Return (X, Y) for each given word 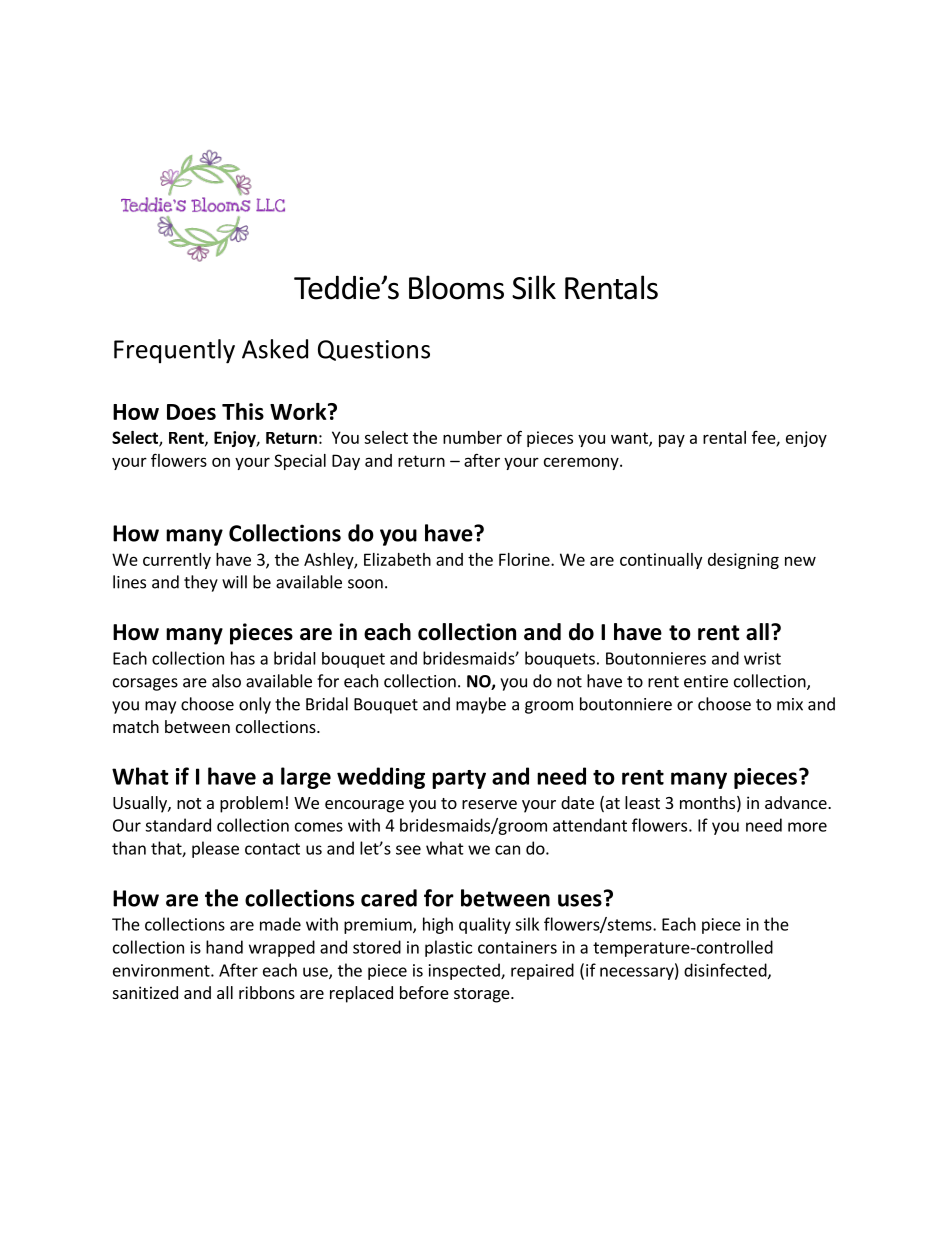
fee (764, 438)
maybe (481, 705)
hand (224, 947)
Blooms (456, 287)
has (243, 658)
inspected (465, 971)
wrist (762, 658)
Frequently (174, 351)
